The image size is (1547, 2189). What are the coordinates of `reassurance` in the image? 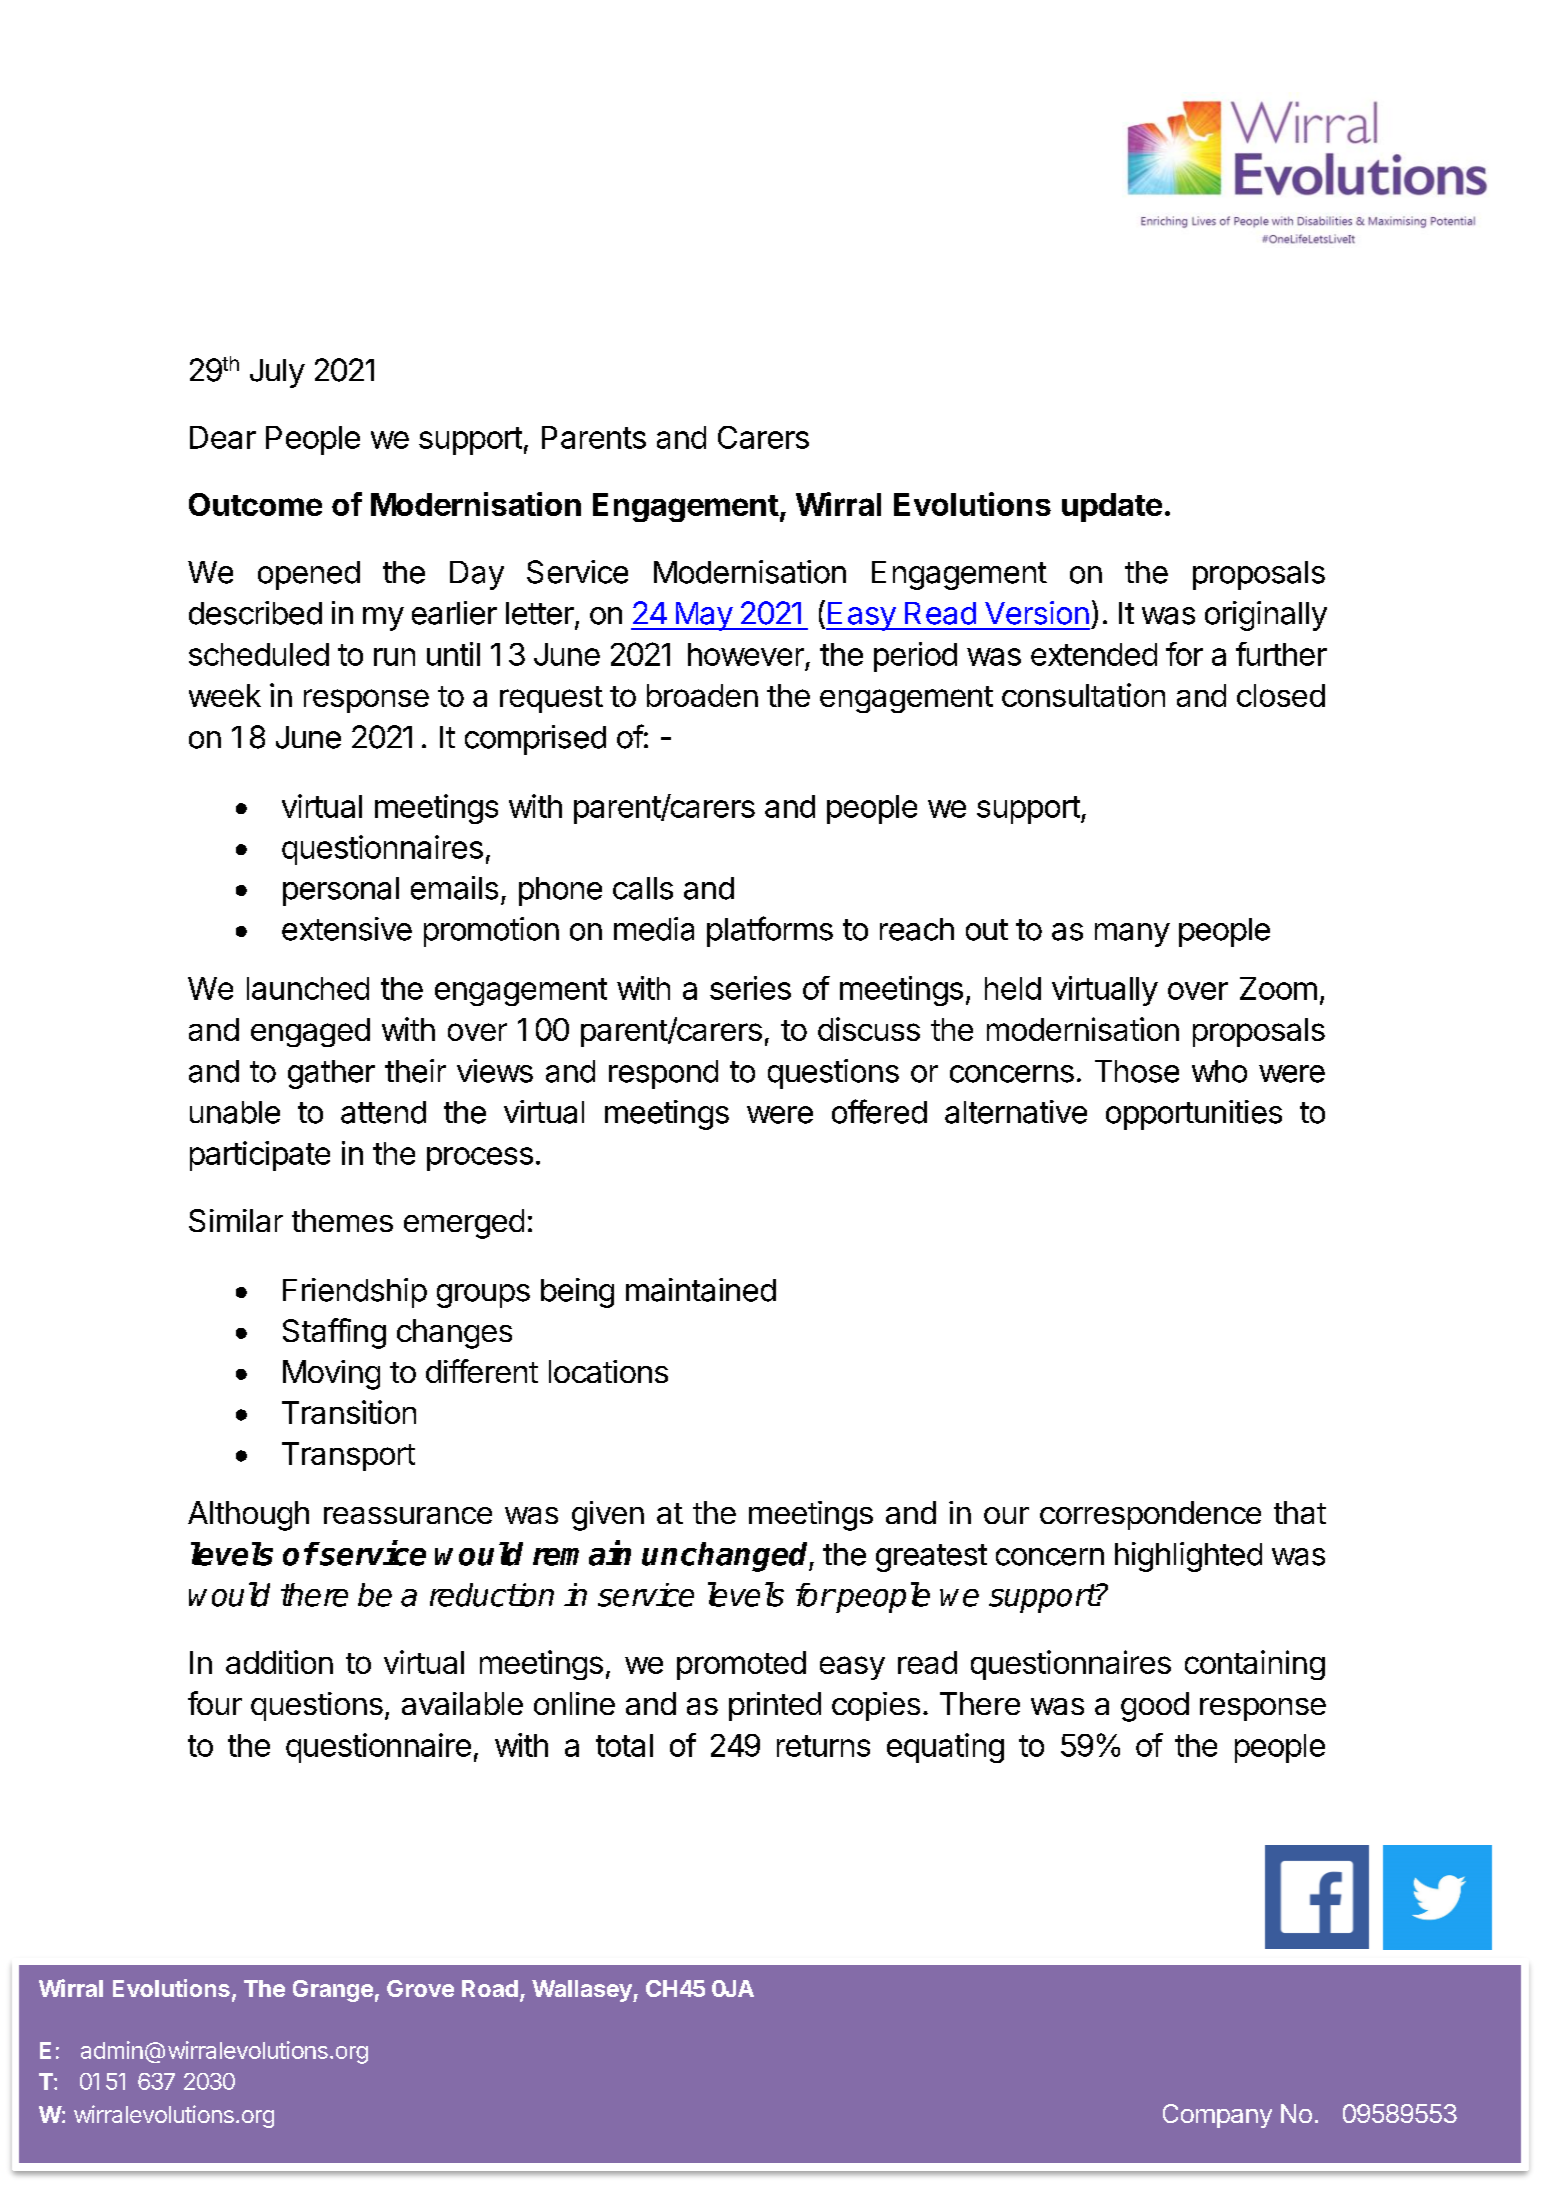 It's located at (408, 1515).
